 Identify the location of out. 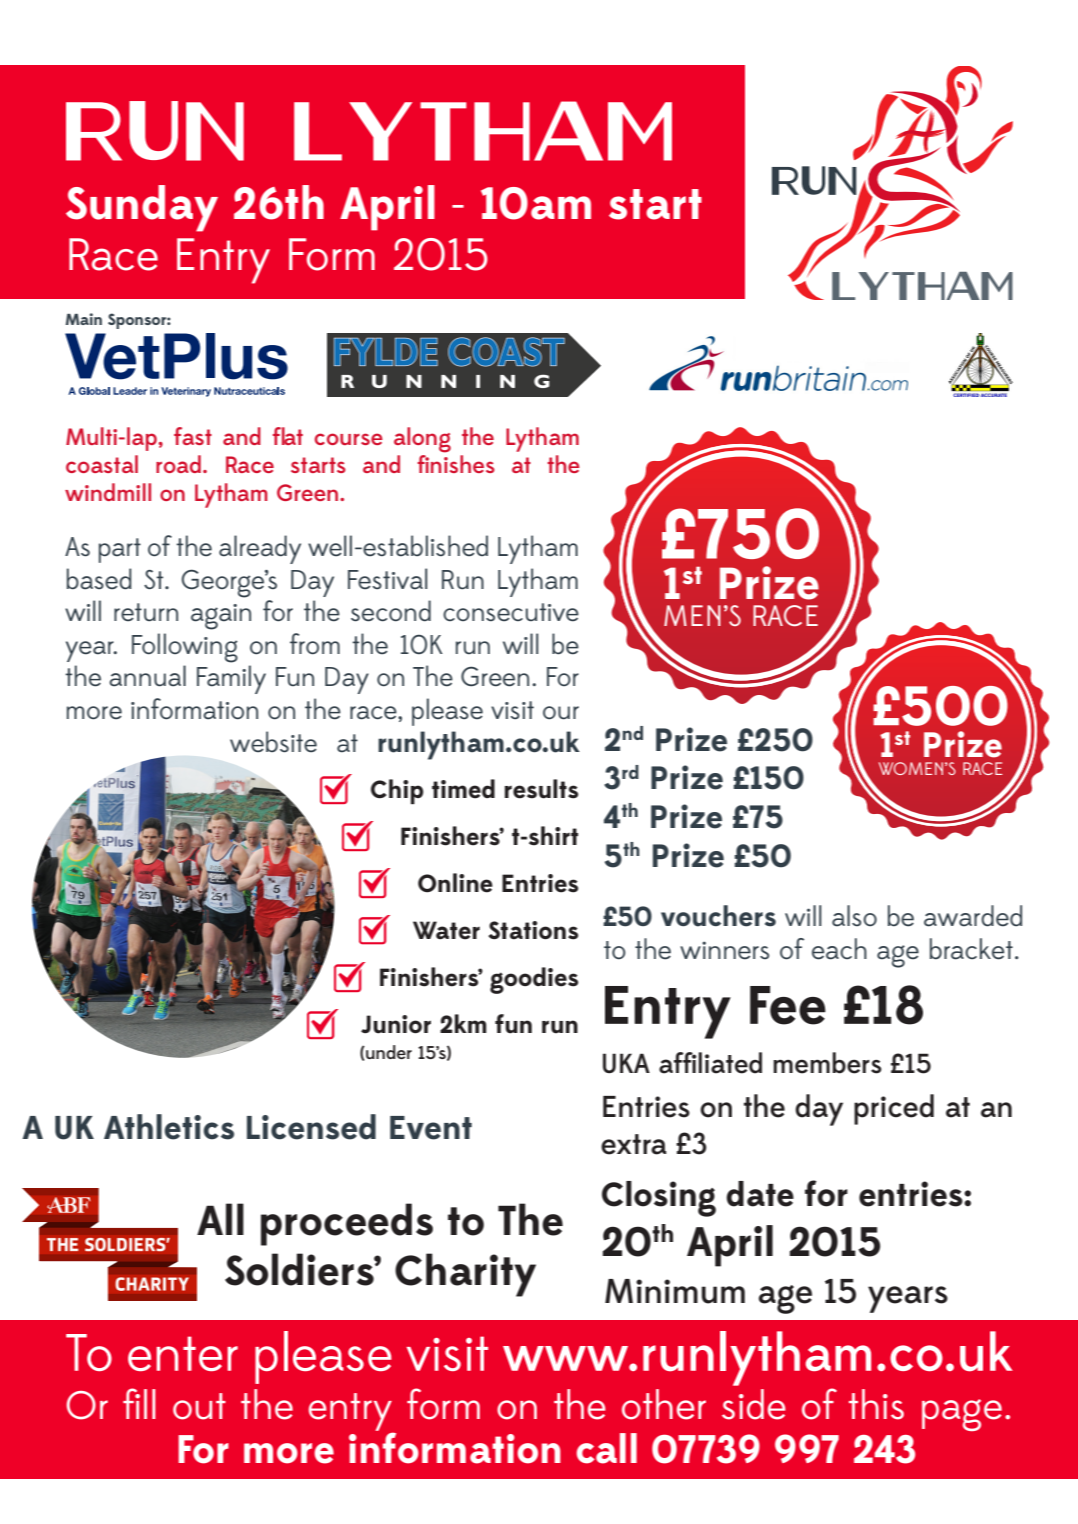
(199, 1406).
